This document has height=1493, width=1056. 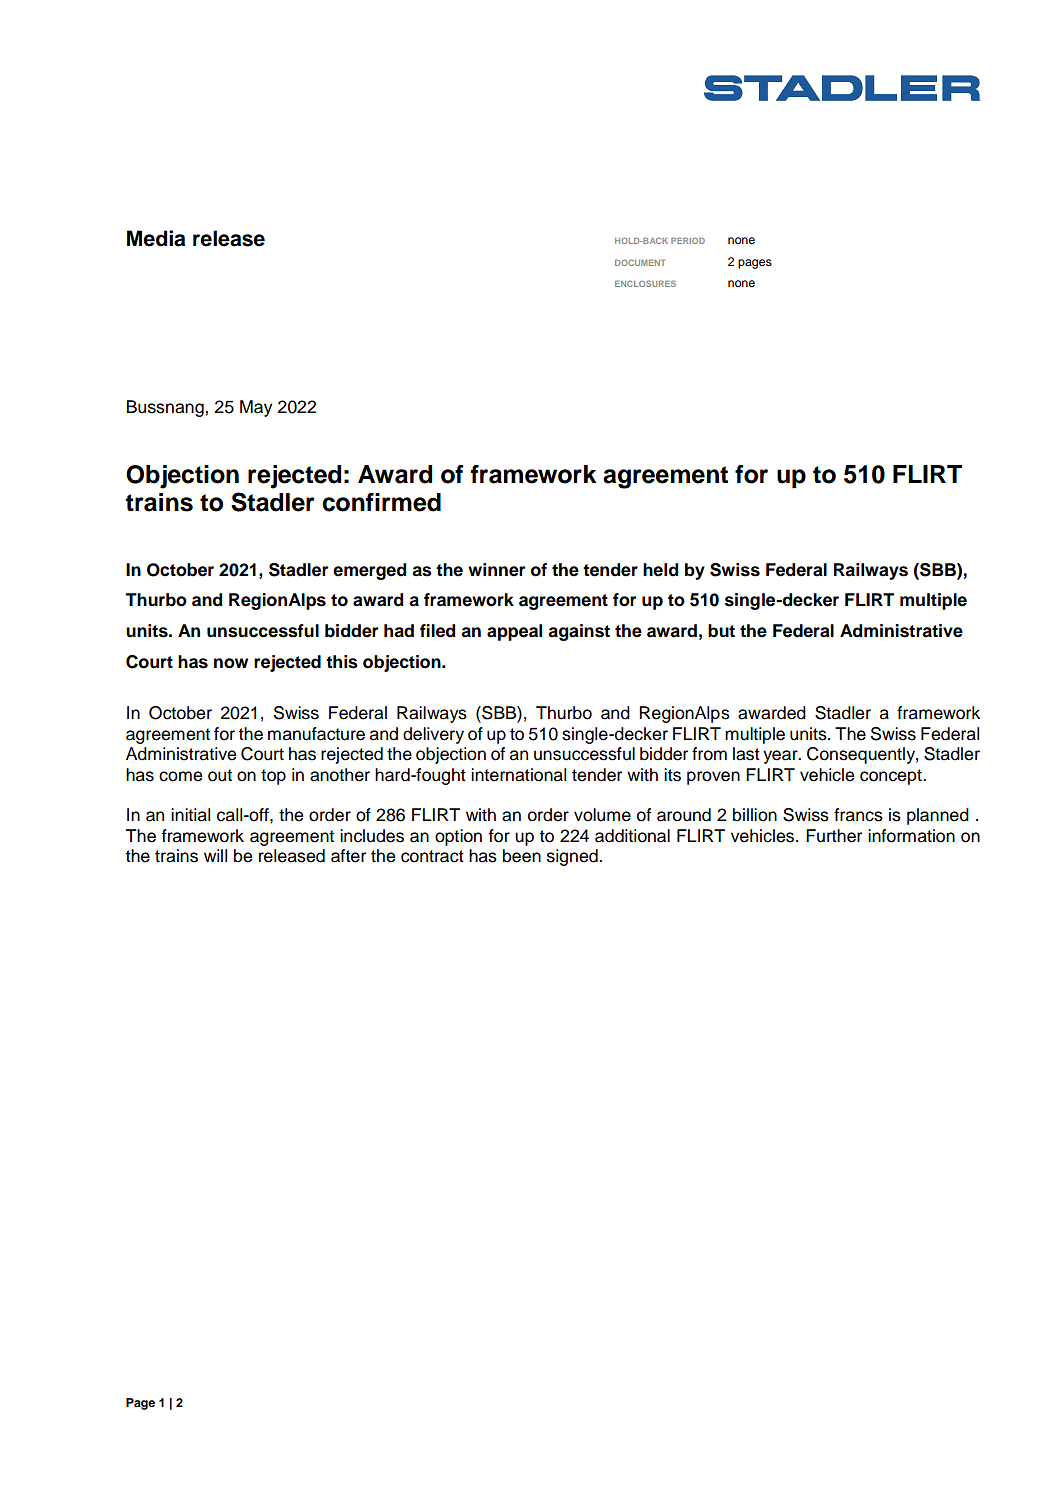 I want to click on been, so click(x=522, y=856).
